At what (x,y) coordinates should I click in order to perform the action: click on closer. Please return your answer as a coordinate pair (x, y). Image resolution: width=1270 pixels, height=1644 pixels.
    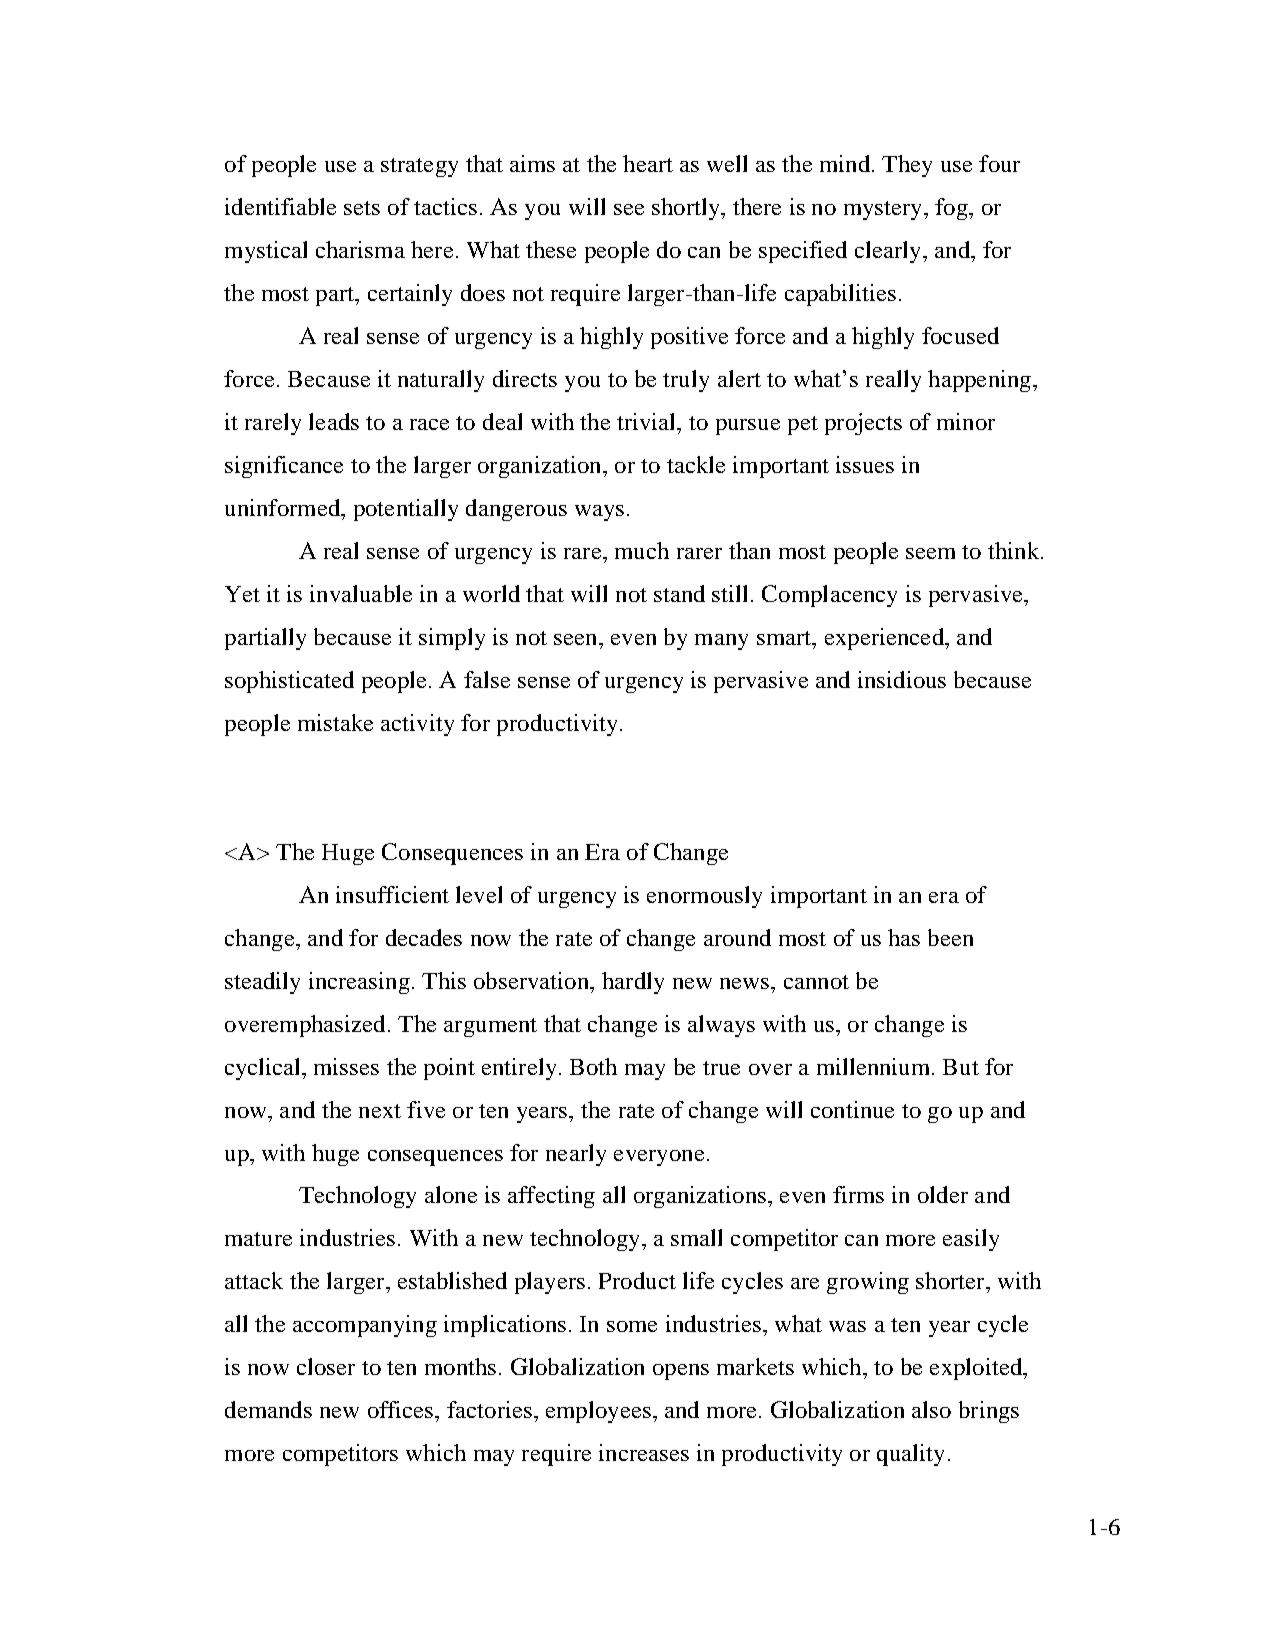
    Looking at the image, I should click on (326, 1366).
